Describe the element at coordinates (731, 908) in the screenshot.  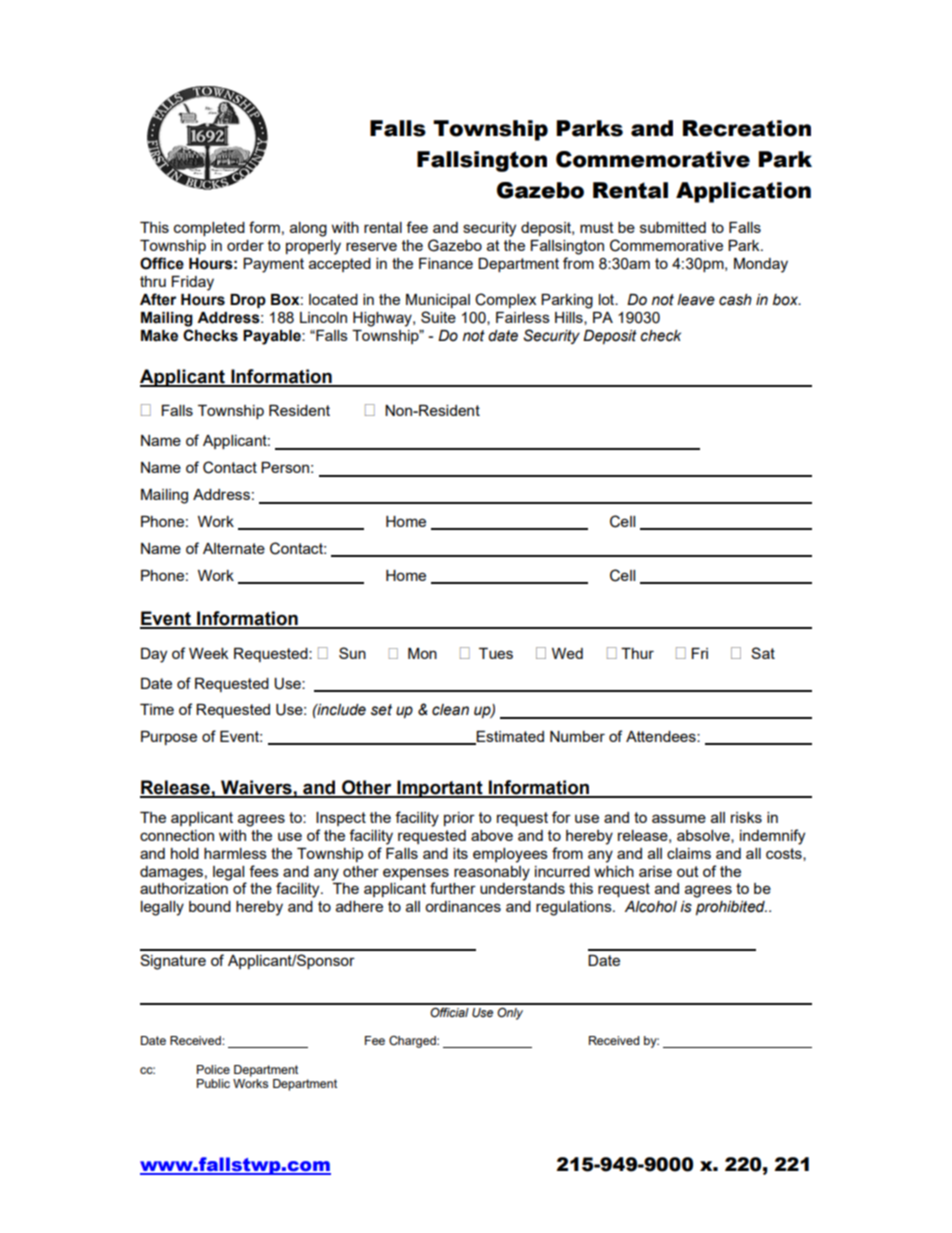
I see `prohibited` at that location.
